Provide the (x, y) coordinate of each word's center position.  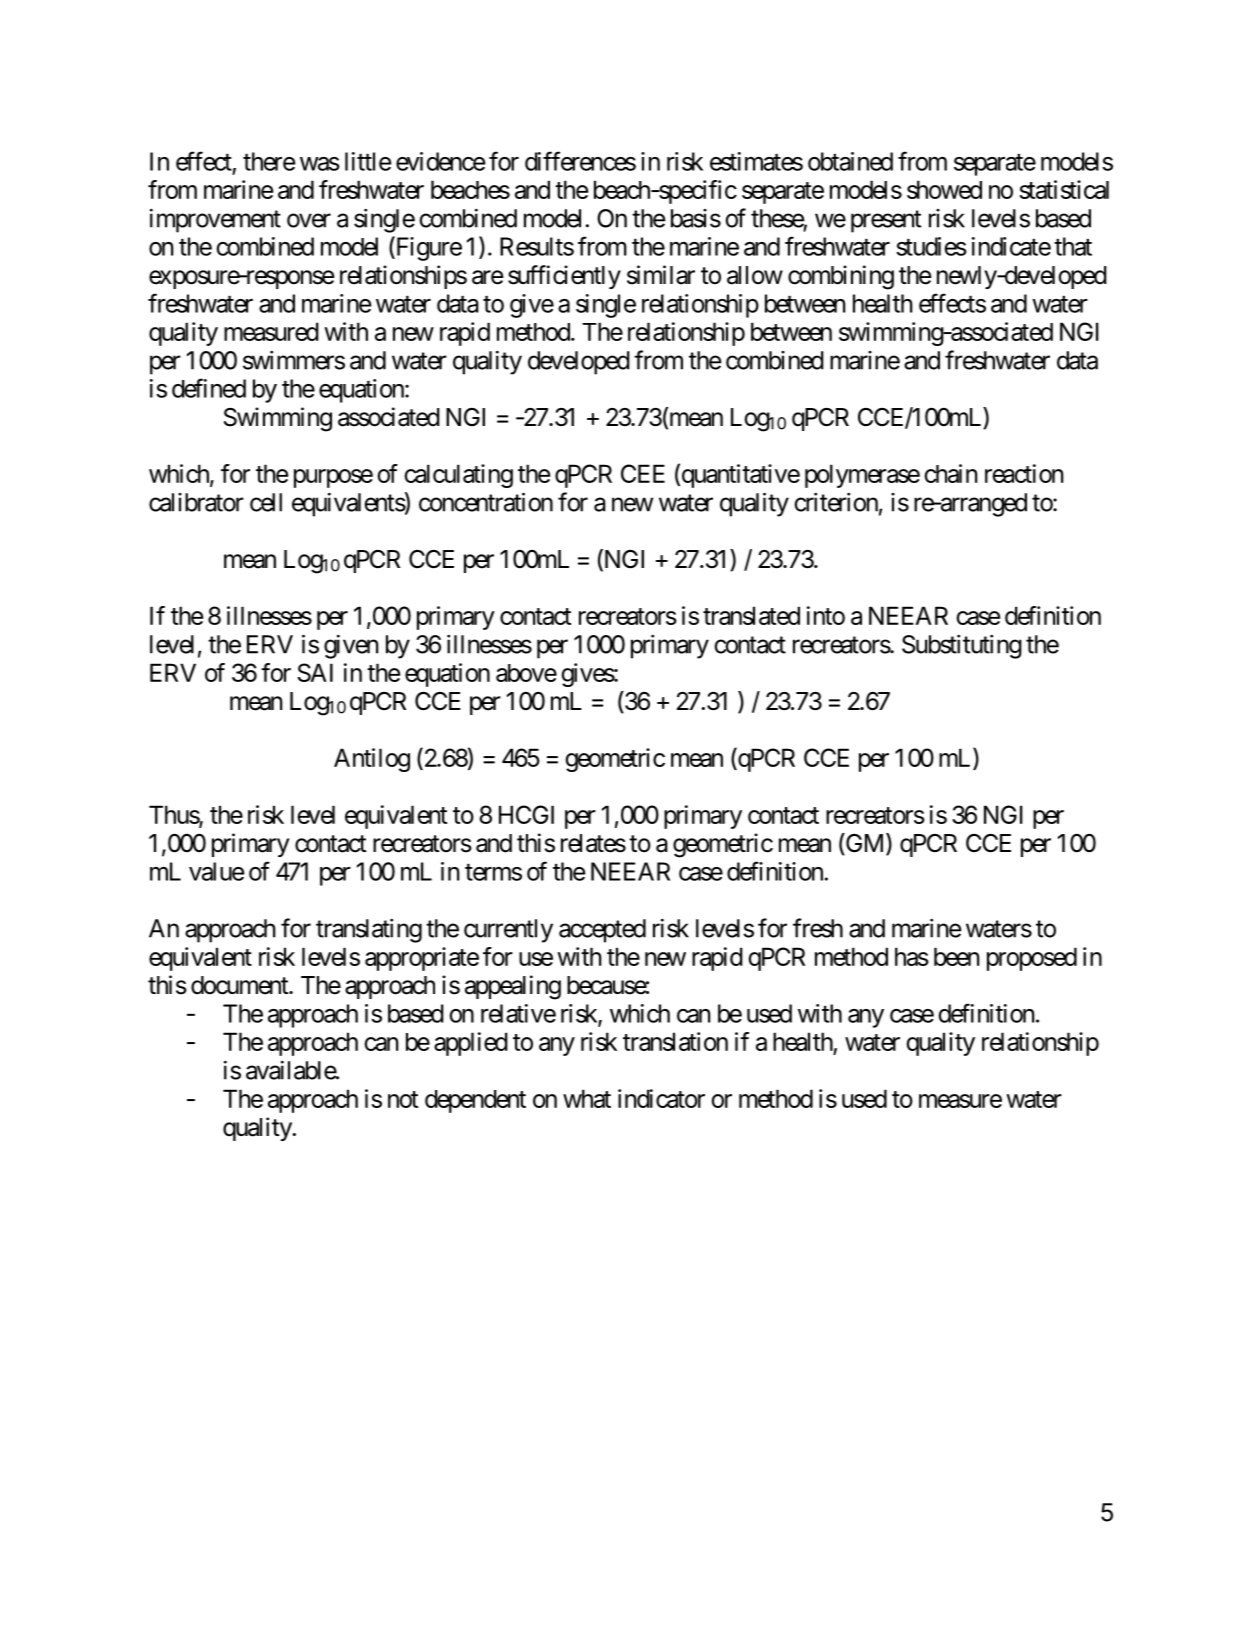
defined (209, 388)
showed (944, 189)
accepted (602, 931)
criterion (836, 502)
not (403, 1099)
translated (751, 615)
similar (661, 275)
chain (951, 473)
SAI (315, 672)
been (956, 956)
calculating (459, 476)
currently (508, 931)
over (309, 220)
